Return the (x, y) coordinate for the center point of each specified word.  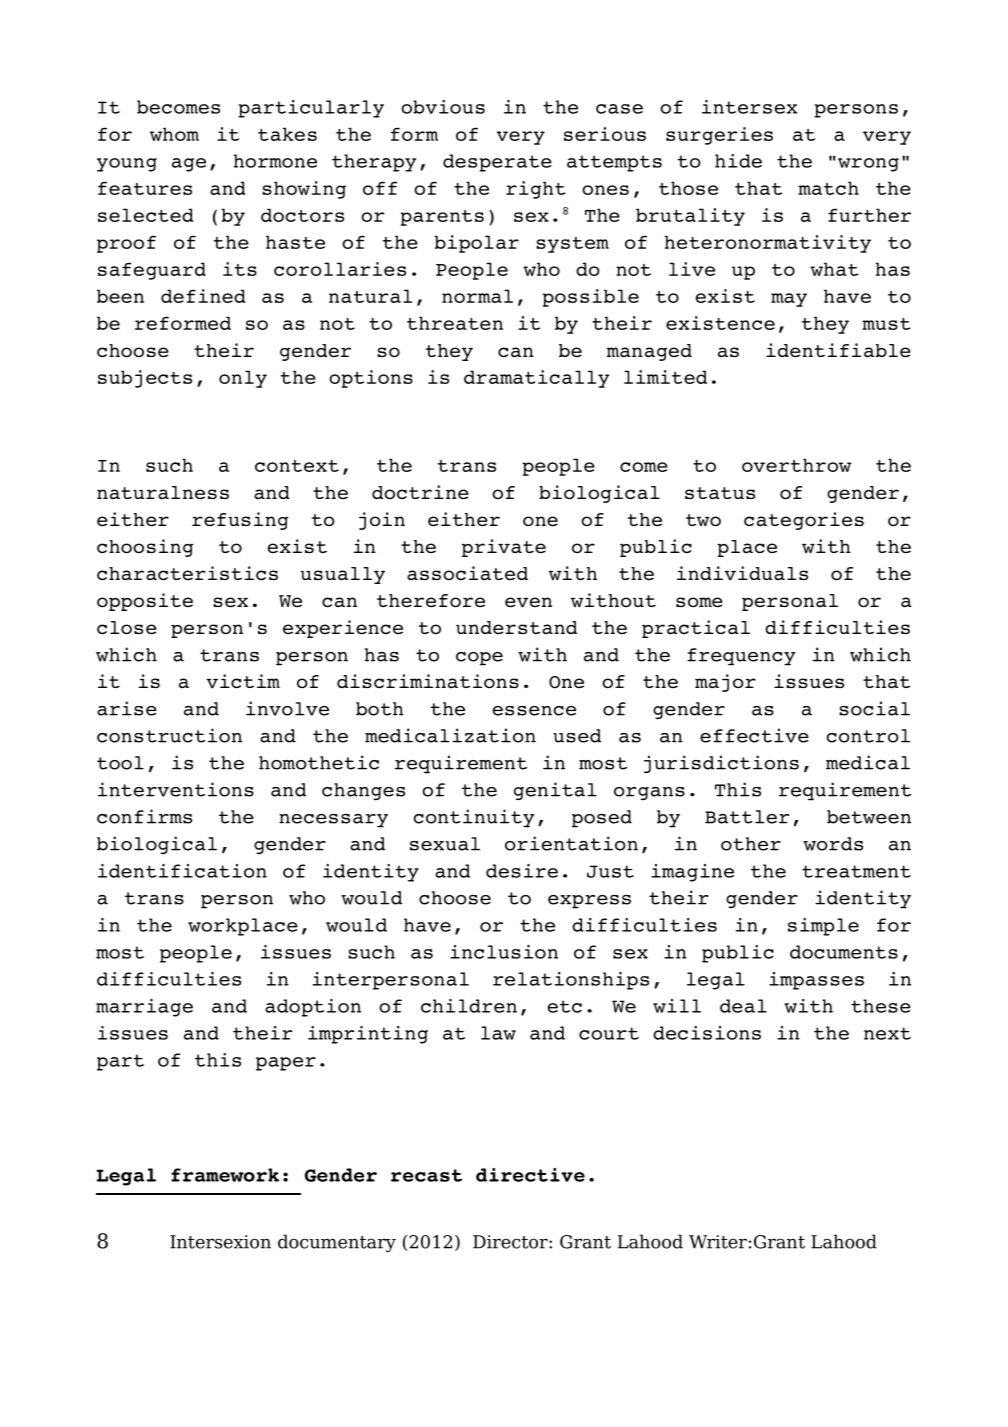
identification (182, 871)
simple (823, 927)
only (243, 379)
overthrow (796, 465)
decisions (707, 1033)
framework (225, 1175)
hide (738, 161)
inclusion (504, 952)
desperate (497, 163)
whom (174, 134)
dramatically (537, 379)
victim (243, 681)
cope (479, 659)
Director (511, 1242)
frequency (741, 657)
